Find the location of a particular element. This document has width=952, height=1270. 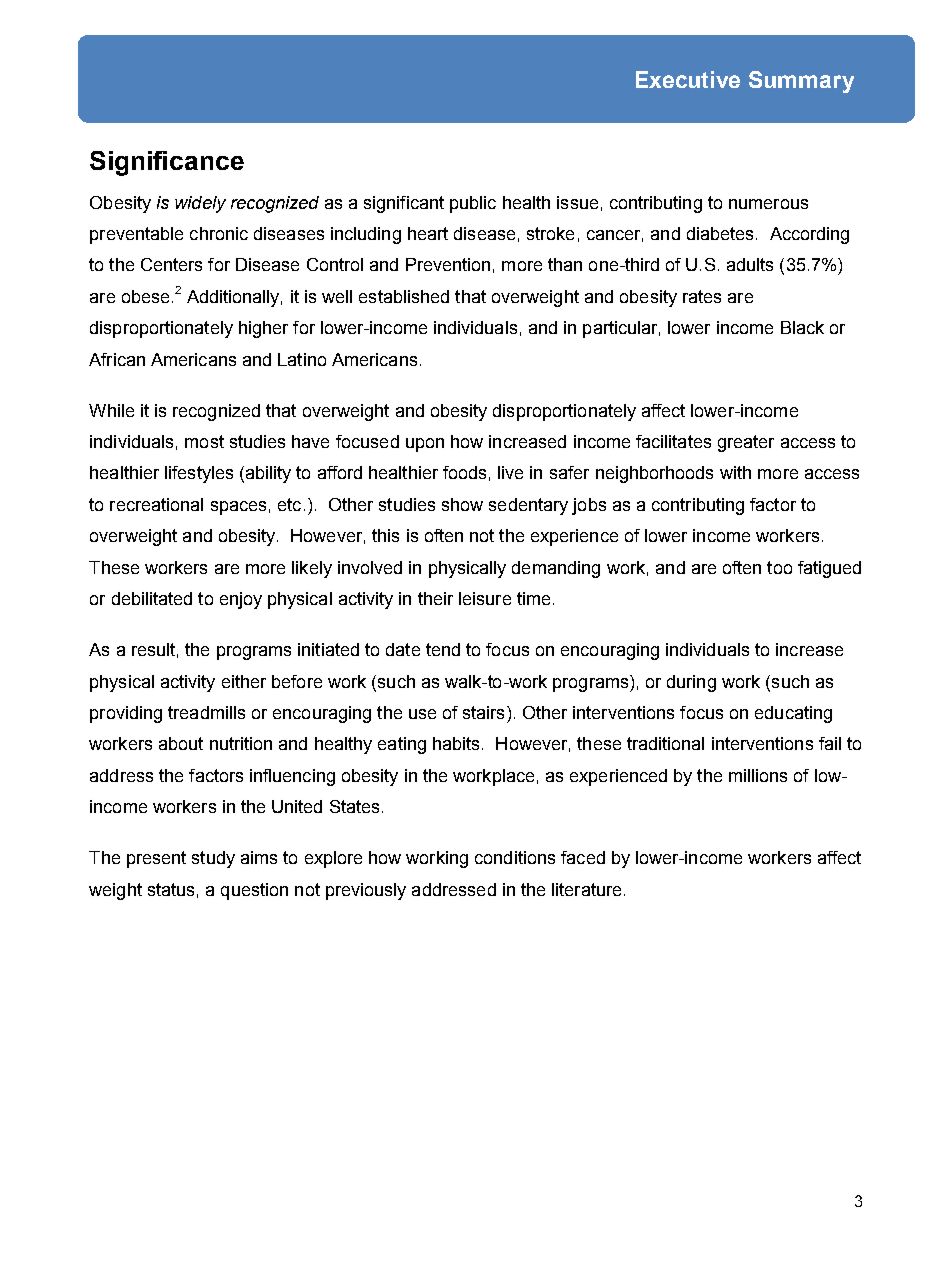

public is located at coordinates (473, 204).
